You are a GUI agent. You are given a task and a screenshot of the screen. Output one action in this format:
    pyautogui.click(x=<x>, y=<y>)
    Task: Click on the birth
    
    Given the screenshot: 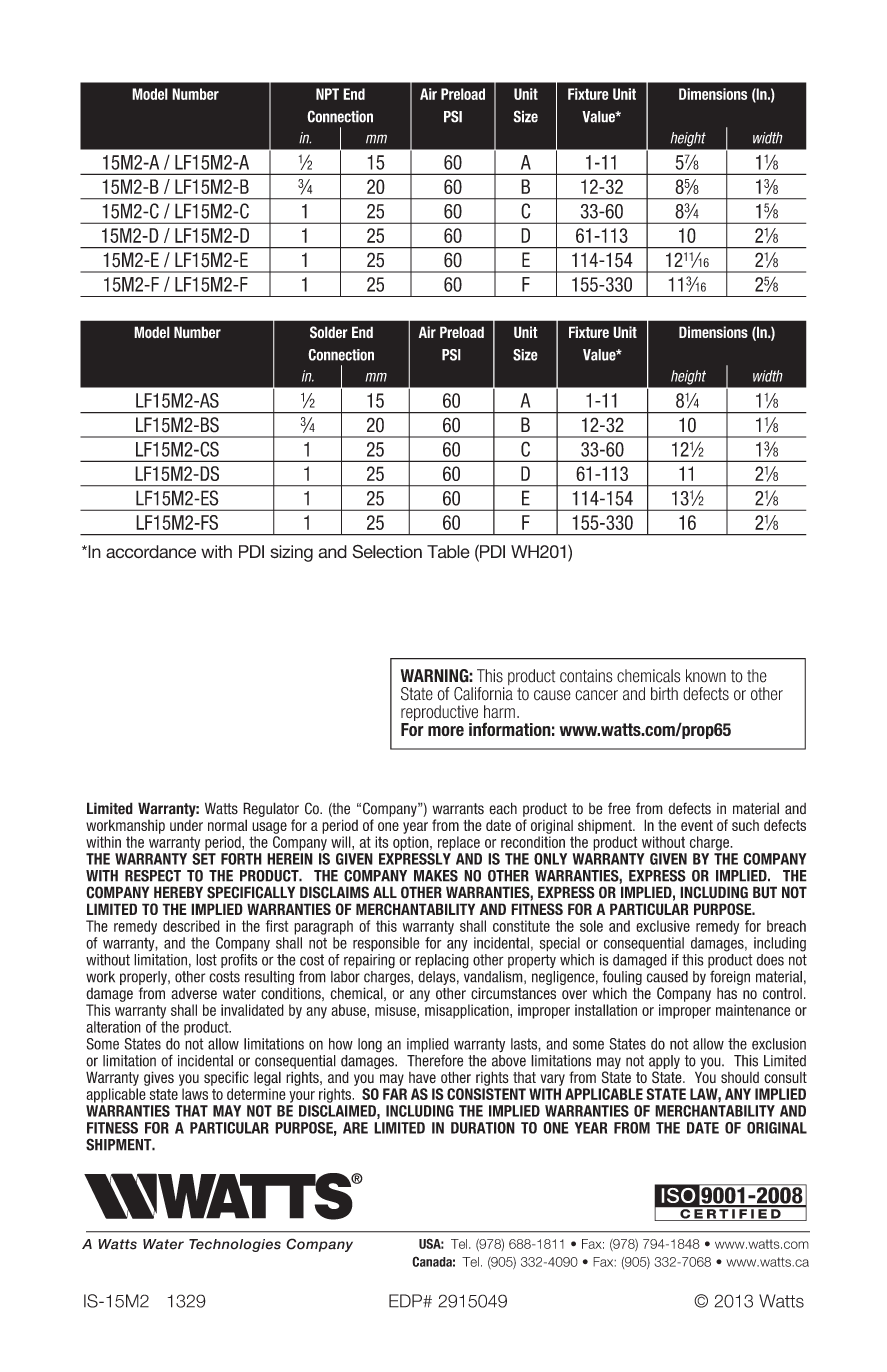 What is the action you would take?
    pyautogui.click(x=664, y=694)
